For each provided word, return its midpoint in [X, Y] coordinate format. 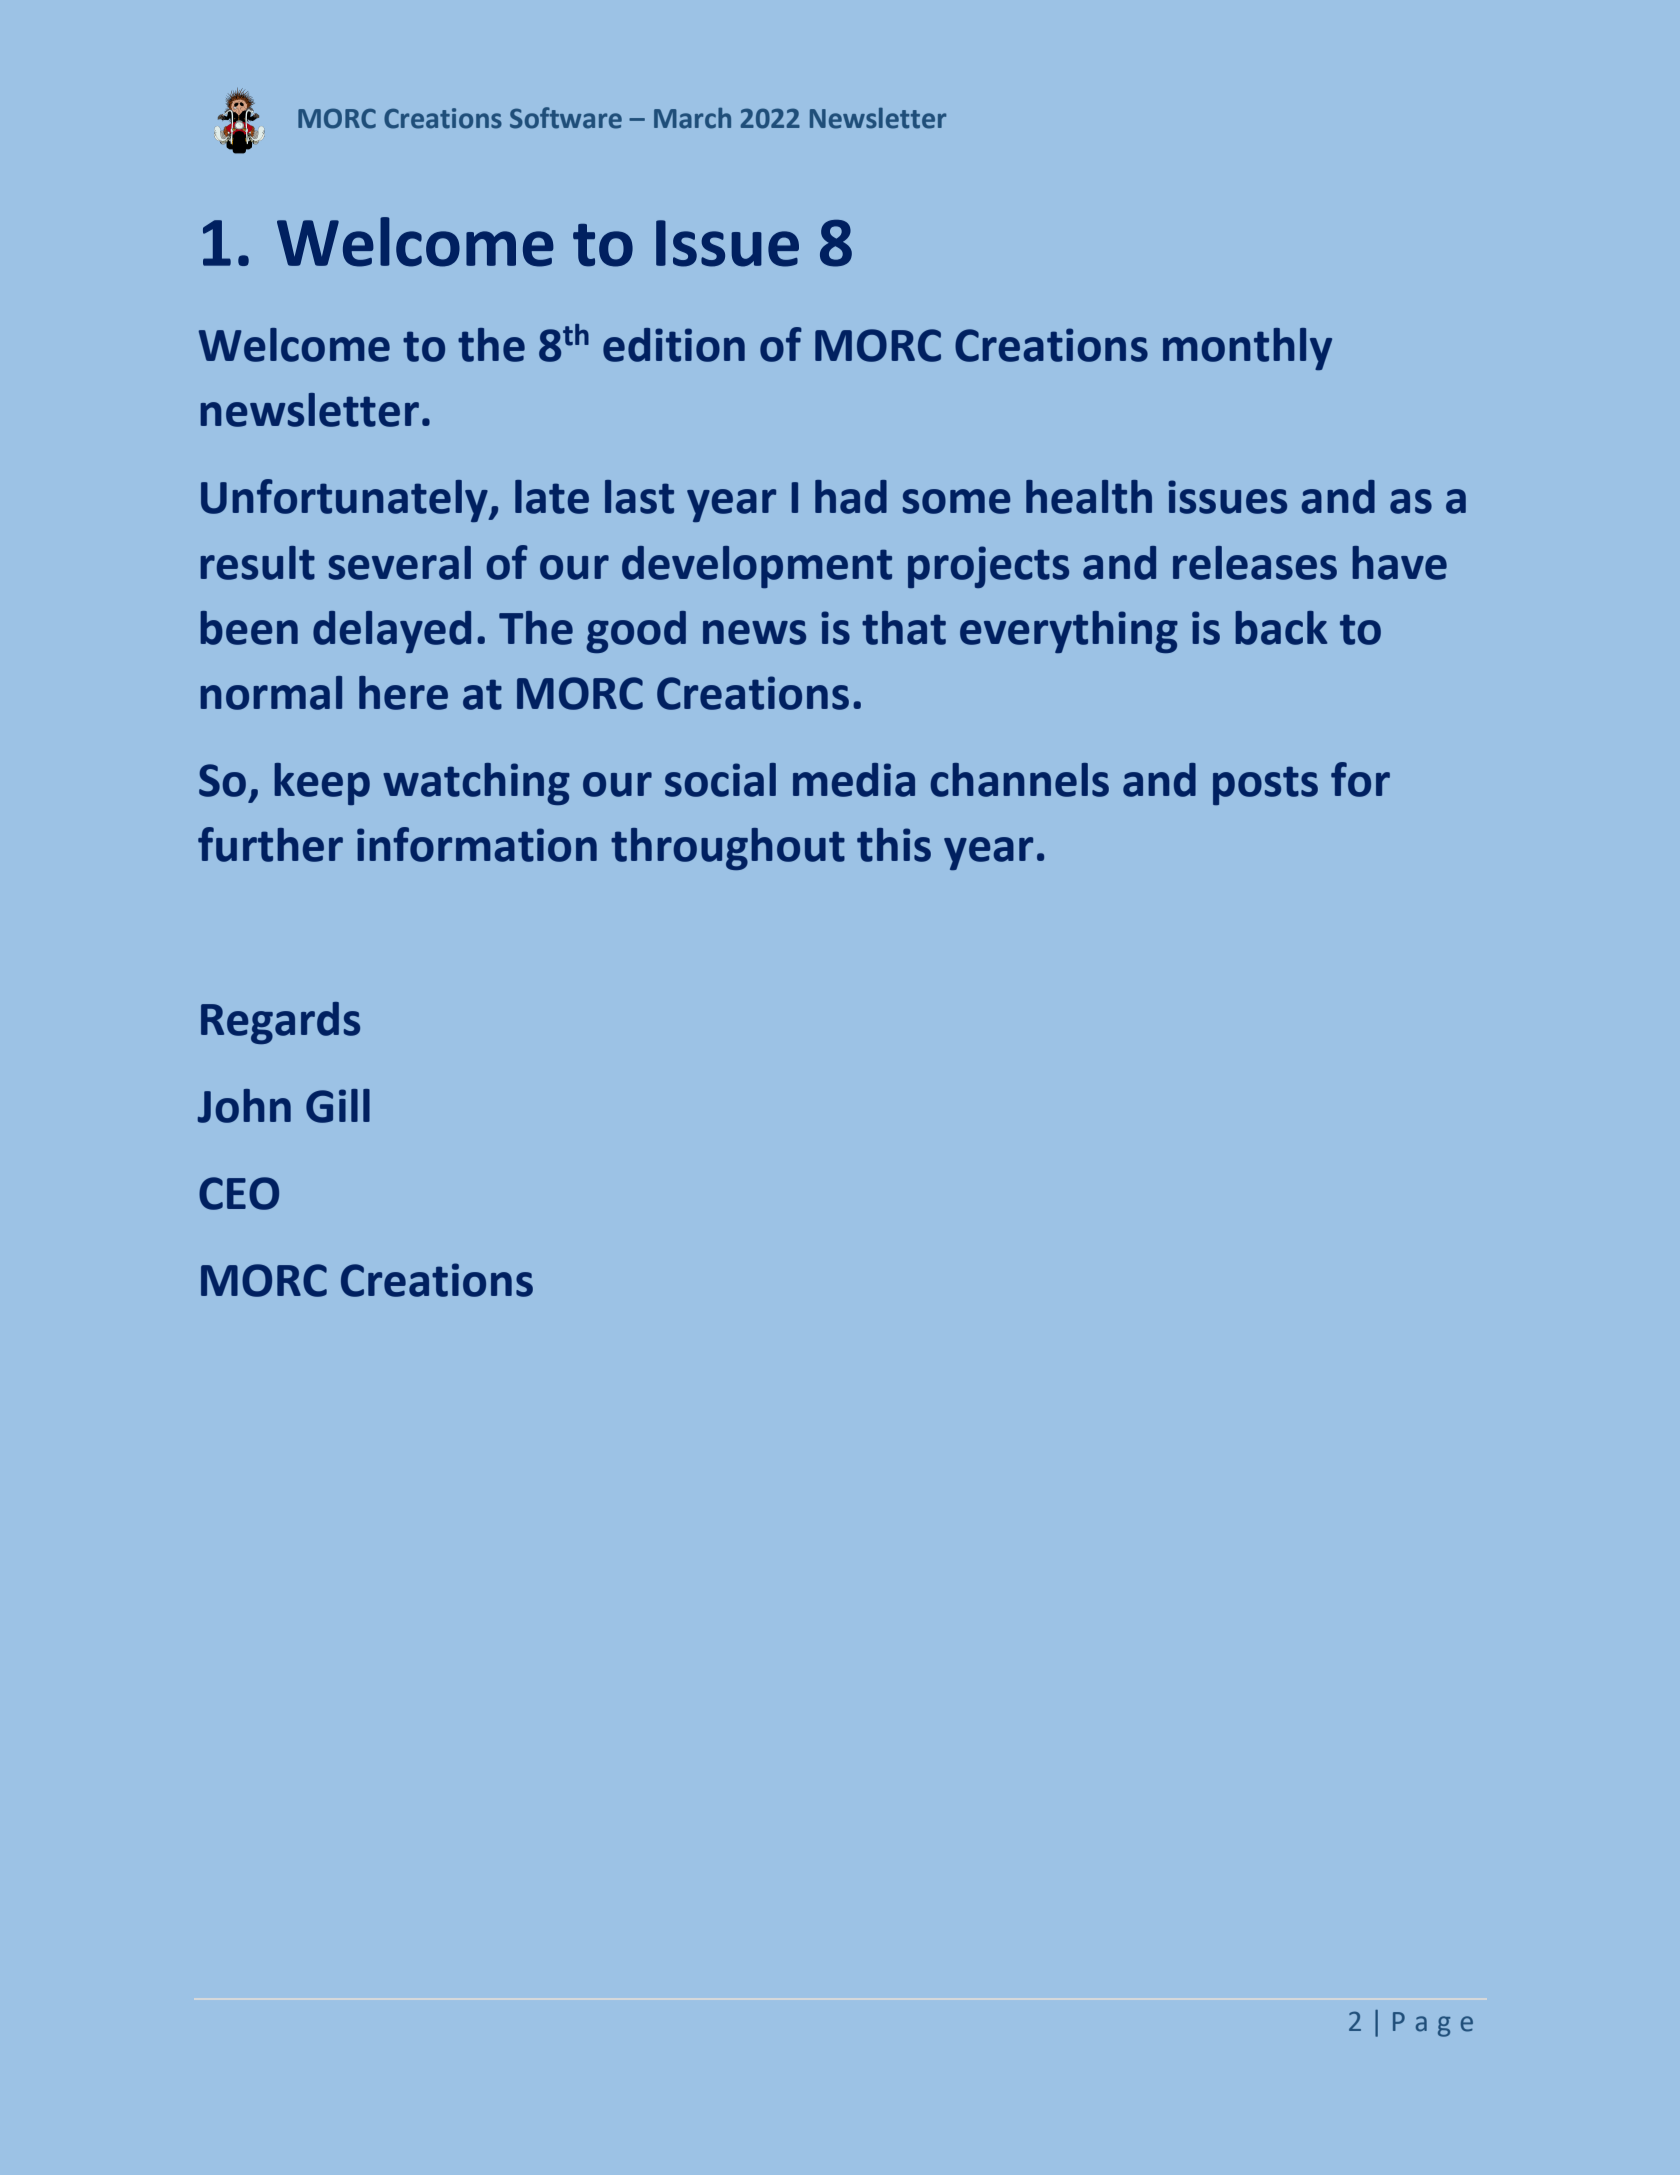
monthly [1247, 349]
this [894, 845]
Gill [338, 1106]
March [692, 118]
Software [566, 118]
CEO [239, 1193]
